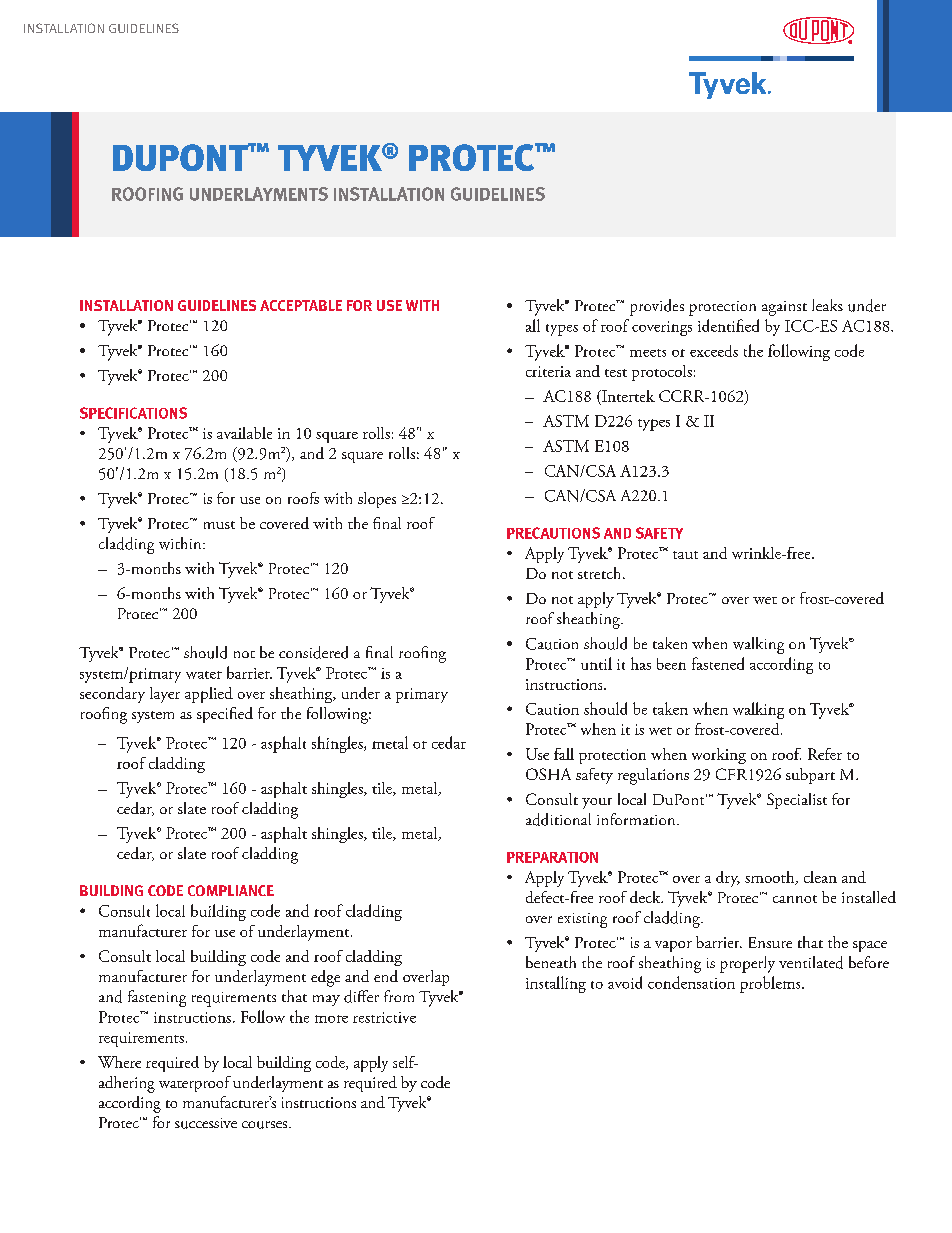 Image resolution: width=952 pixels, height=1233 pixels. I want to click on ACCEPTABLE, so click(301, 305).
